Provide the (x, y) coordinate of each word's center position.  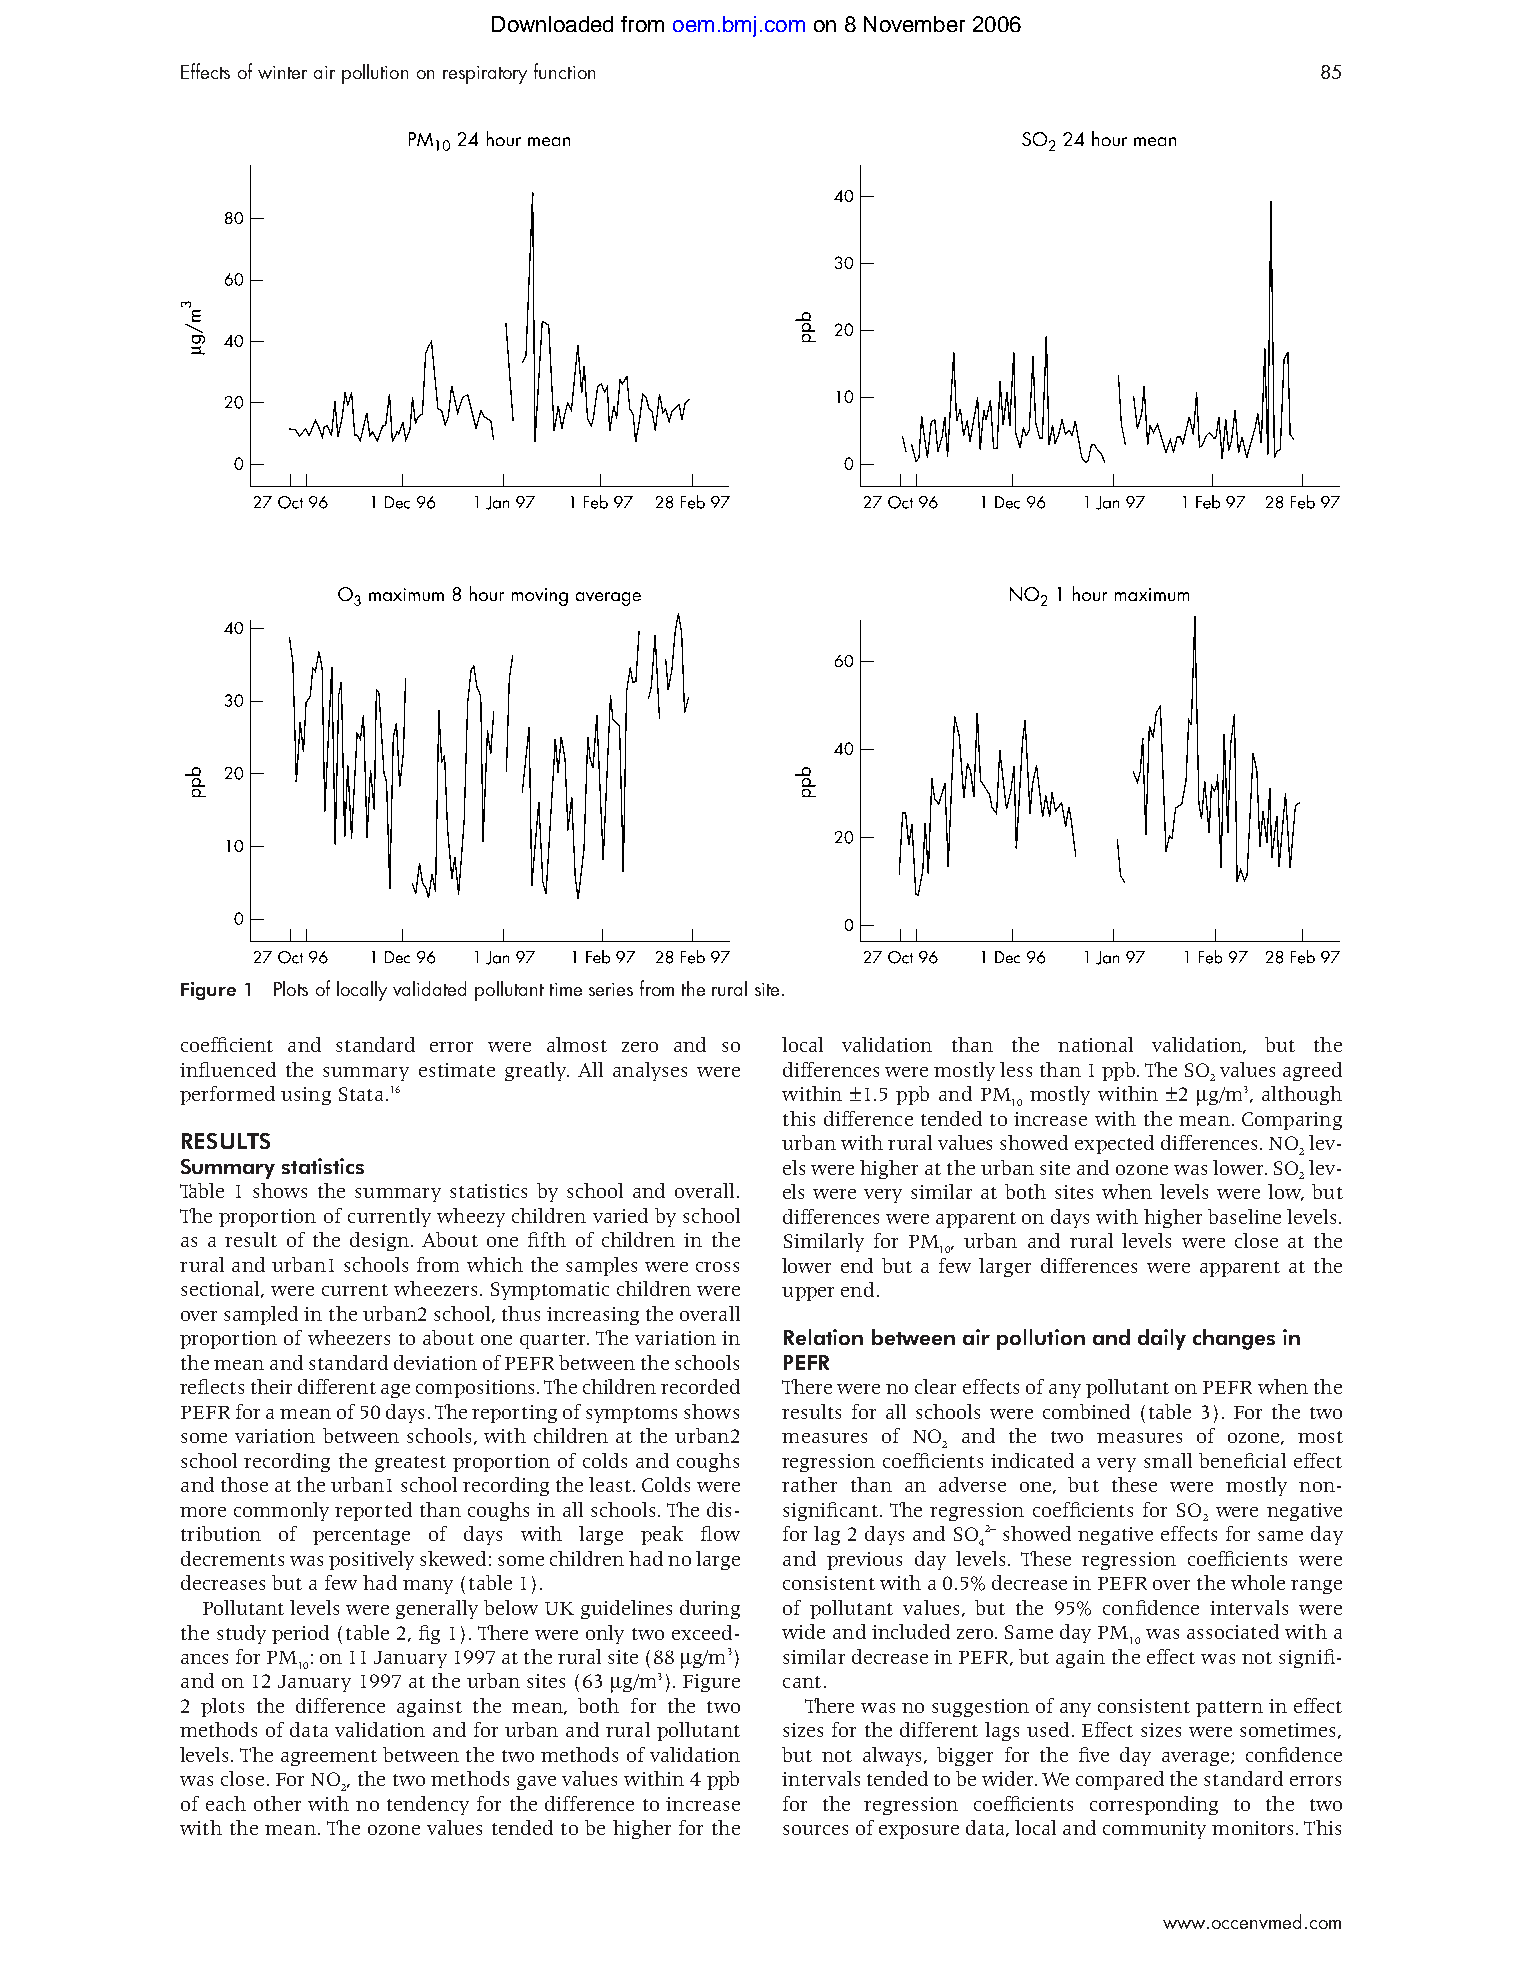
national (1095, 1044)
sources (815, 1830)
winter (282, 72)
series (611, 989)
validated (429, 988)
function (564, 71)
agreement (329, 1758)
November (914, 24)
